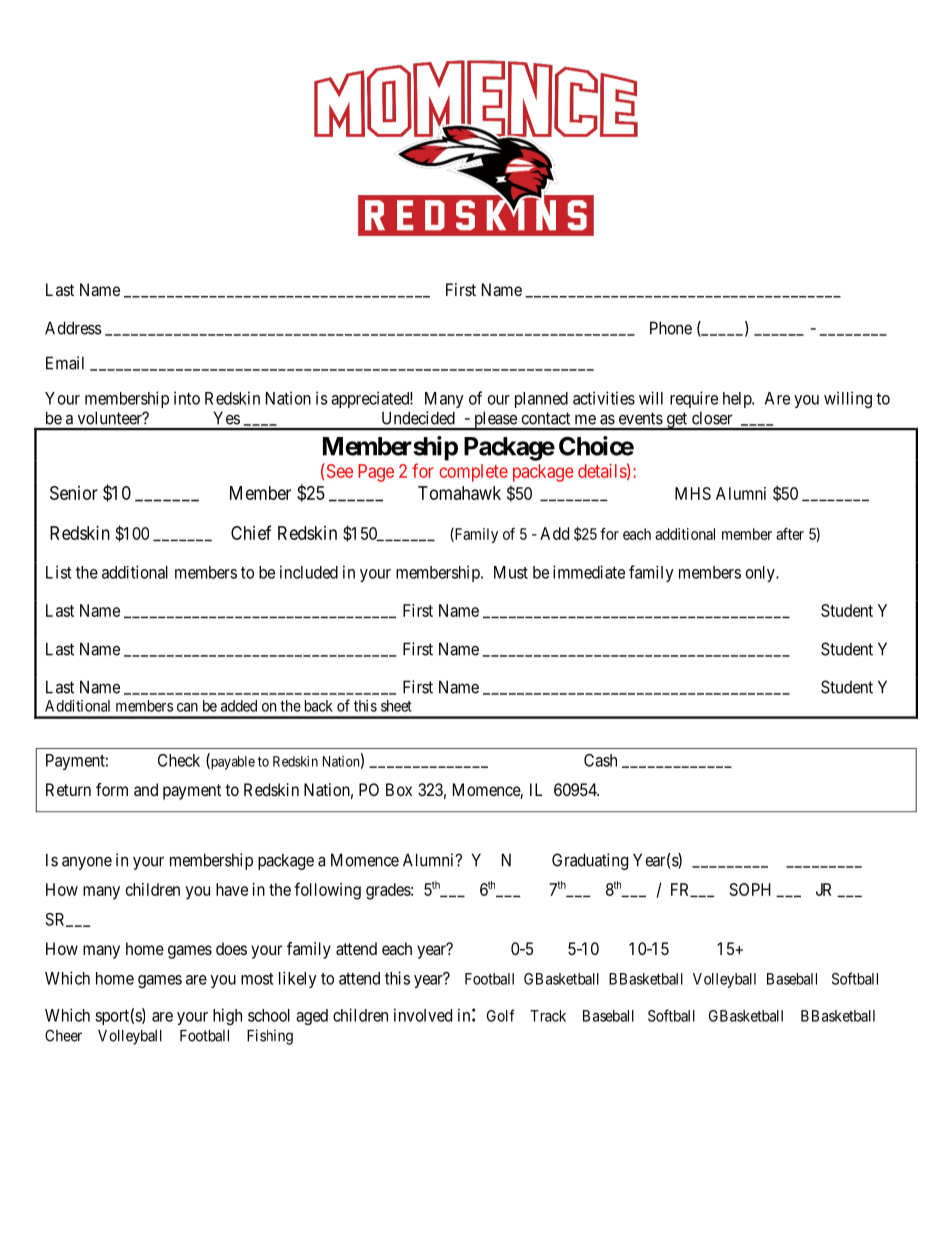  Describe the element at coordinates (671, 328) in the image. I see `Phone` at that location.
